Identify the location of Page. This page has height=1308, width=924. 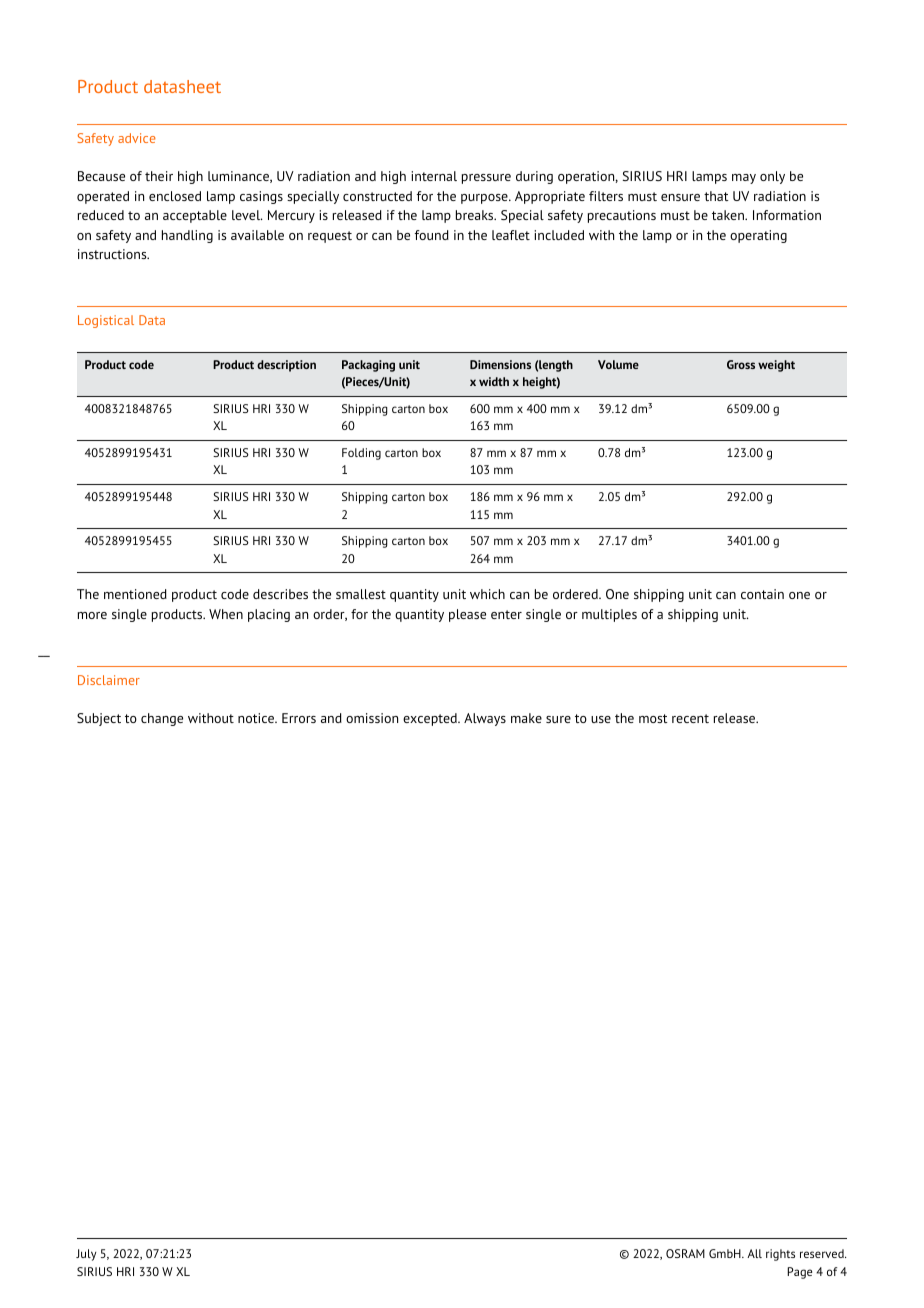
(799, 1273).
